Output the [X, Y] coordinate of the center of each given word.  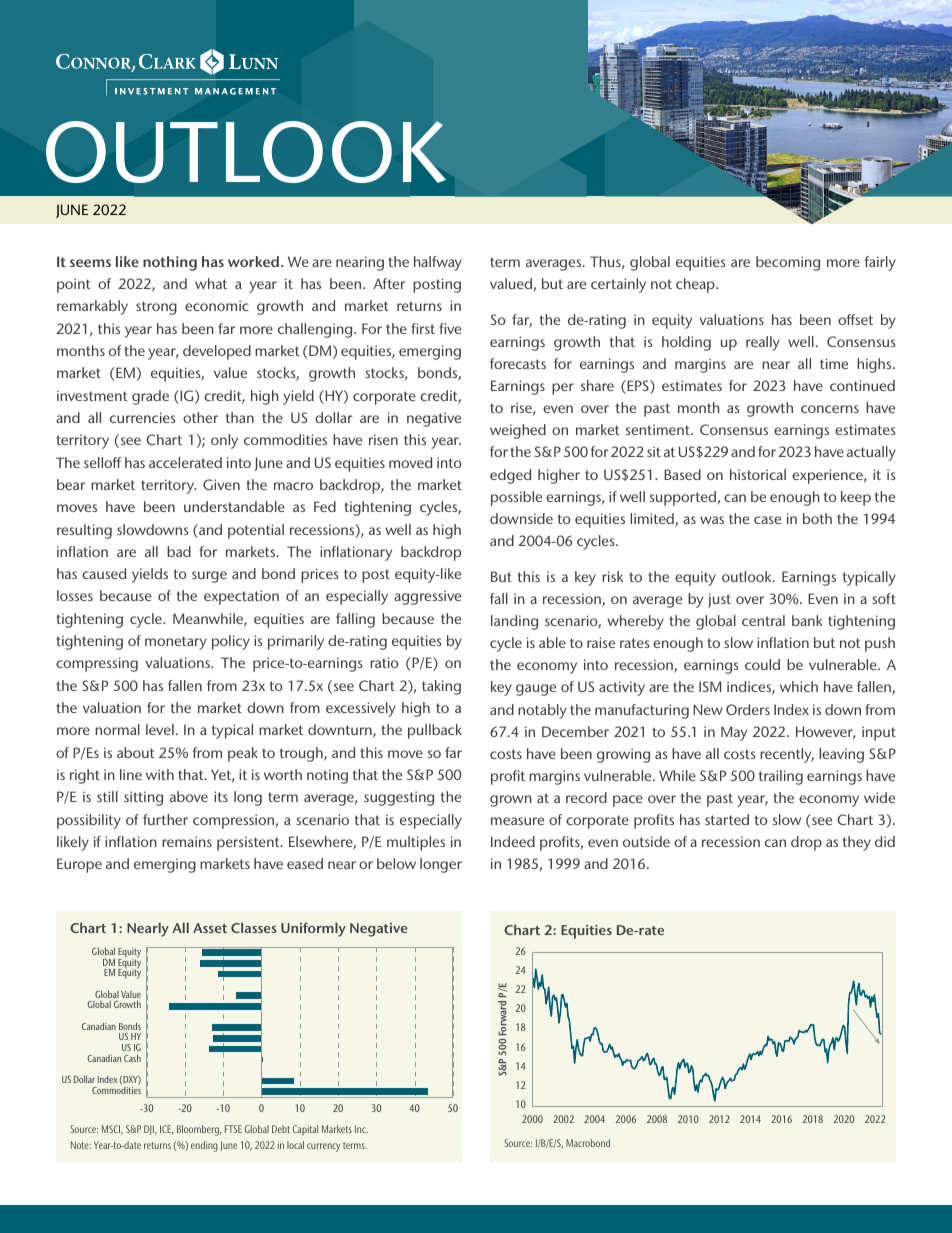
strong [156, 308]
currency [323, 1147]
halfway [438, 263]
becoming [788, 263]
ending [204, 1146]
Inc [361, 1129]
